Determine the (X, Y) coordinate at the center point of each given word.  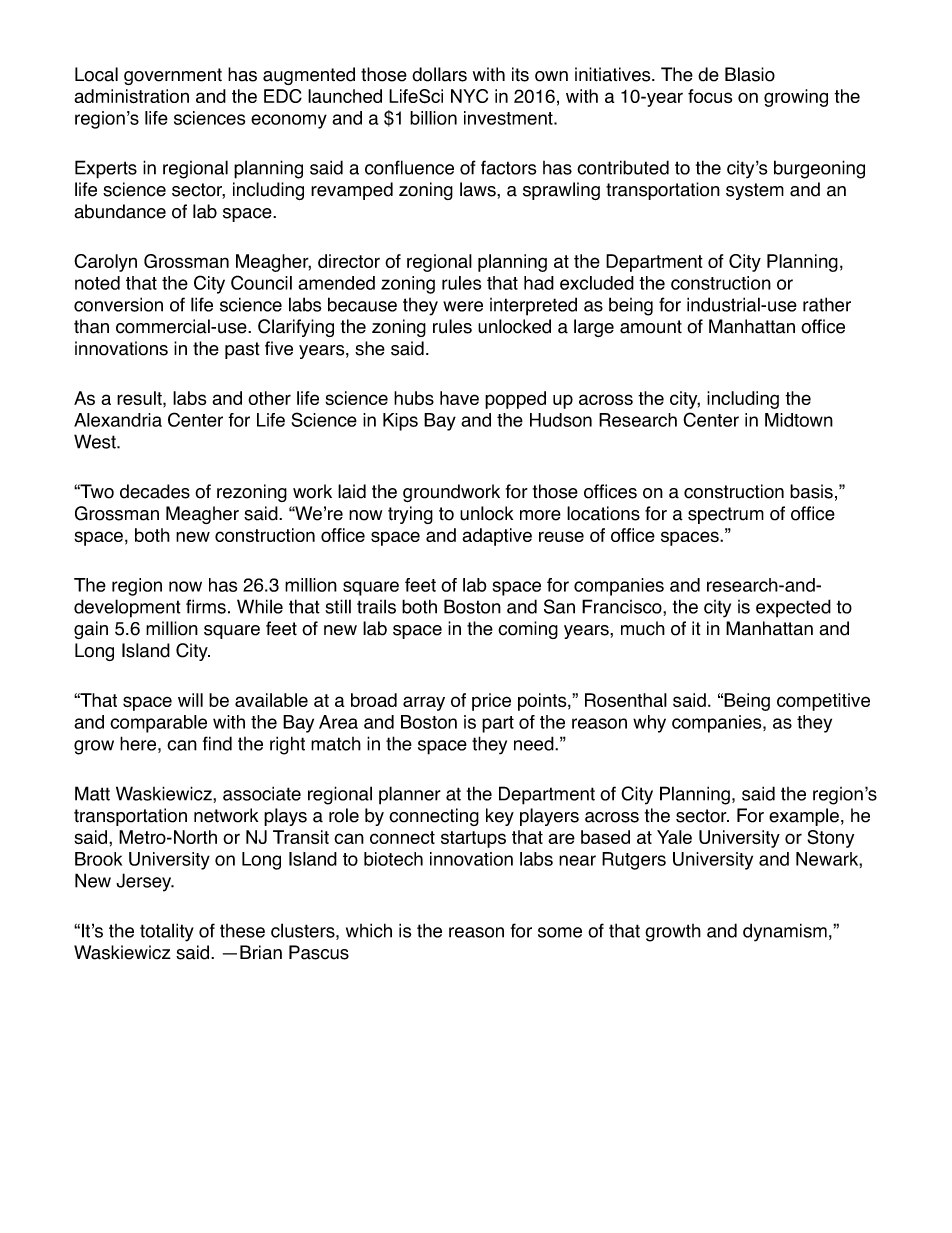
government (173, 76)
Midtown (799, 420)
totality (167, 932)
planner (410, 795)
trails (376, 606)
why (649, 724)
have (459, 398)
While (260, 606)
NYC (469, 96)
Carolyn (105, 263)
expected (793, 608)
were (463, 306)
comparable (158, 724)
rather (827, 304)
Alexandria (118, 420)
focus (710, 96)
